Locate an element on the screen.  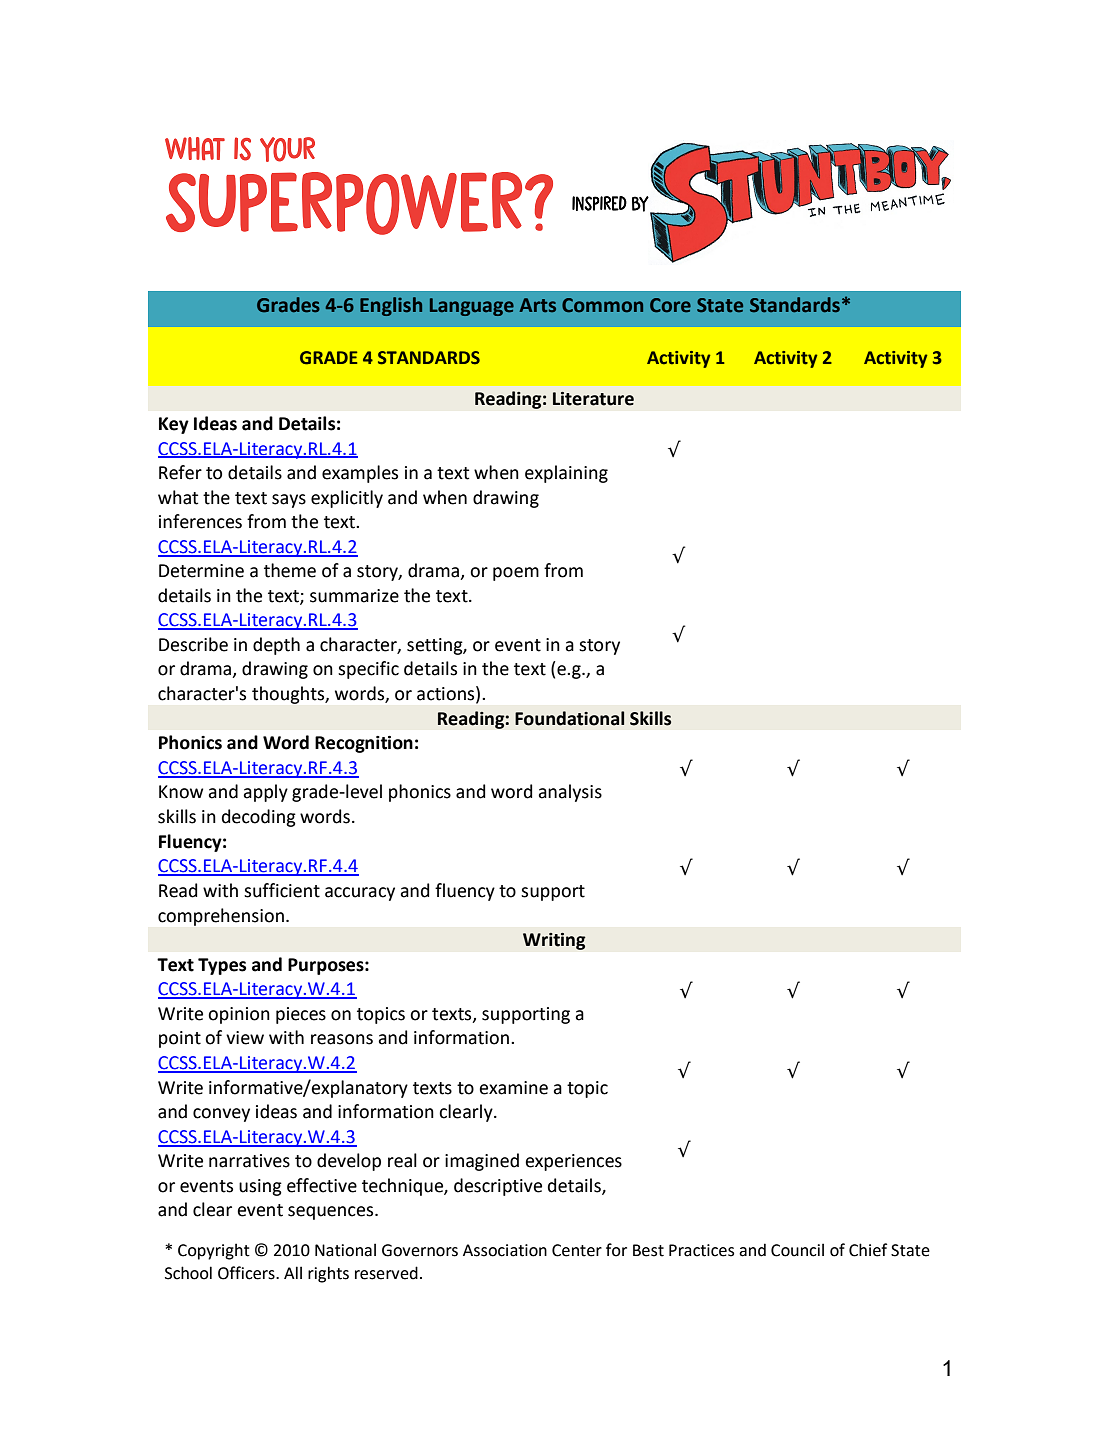
poem is located at coordinates (516, 574).
